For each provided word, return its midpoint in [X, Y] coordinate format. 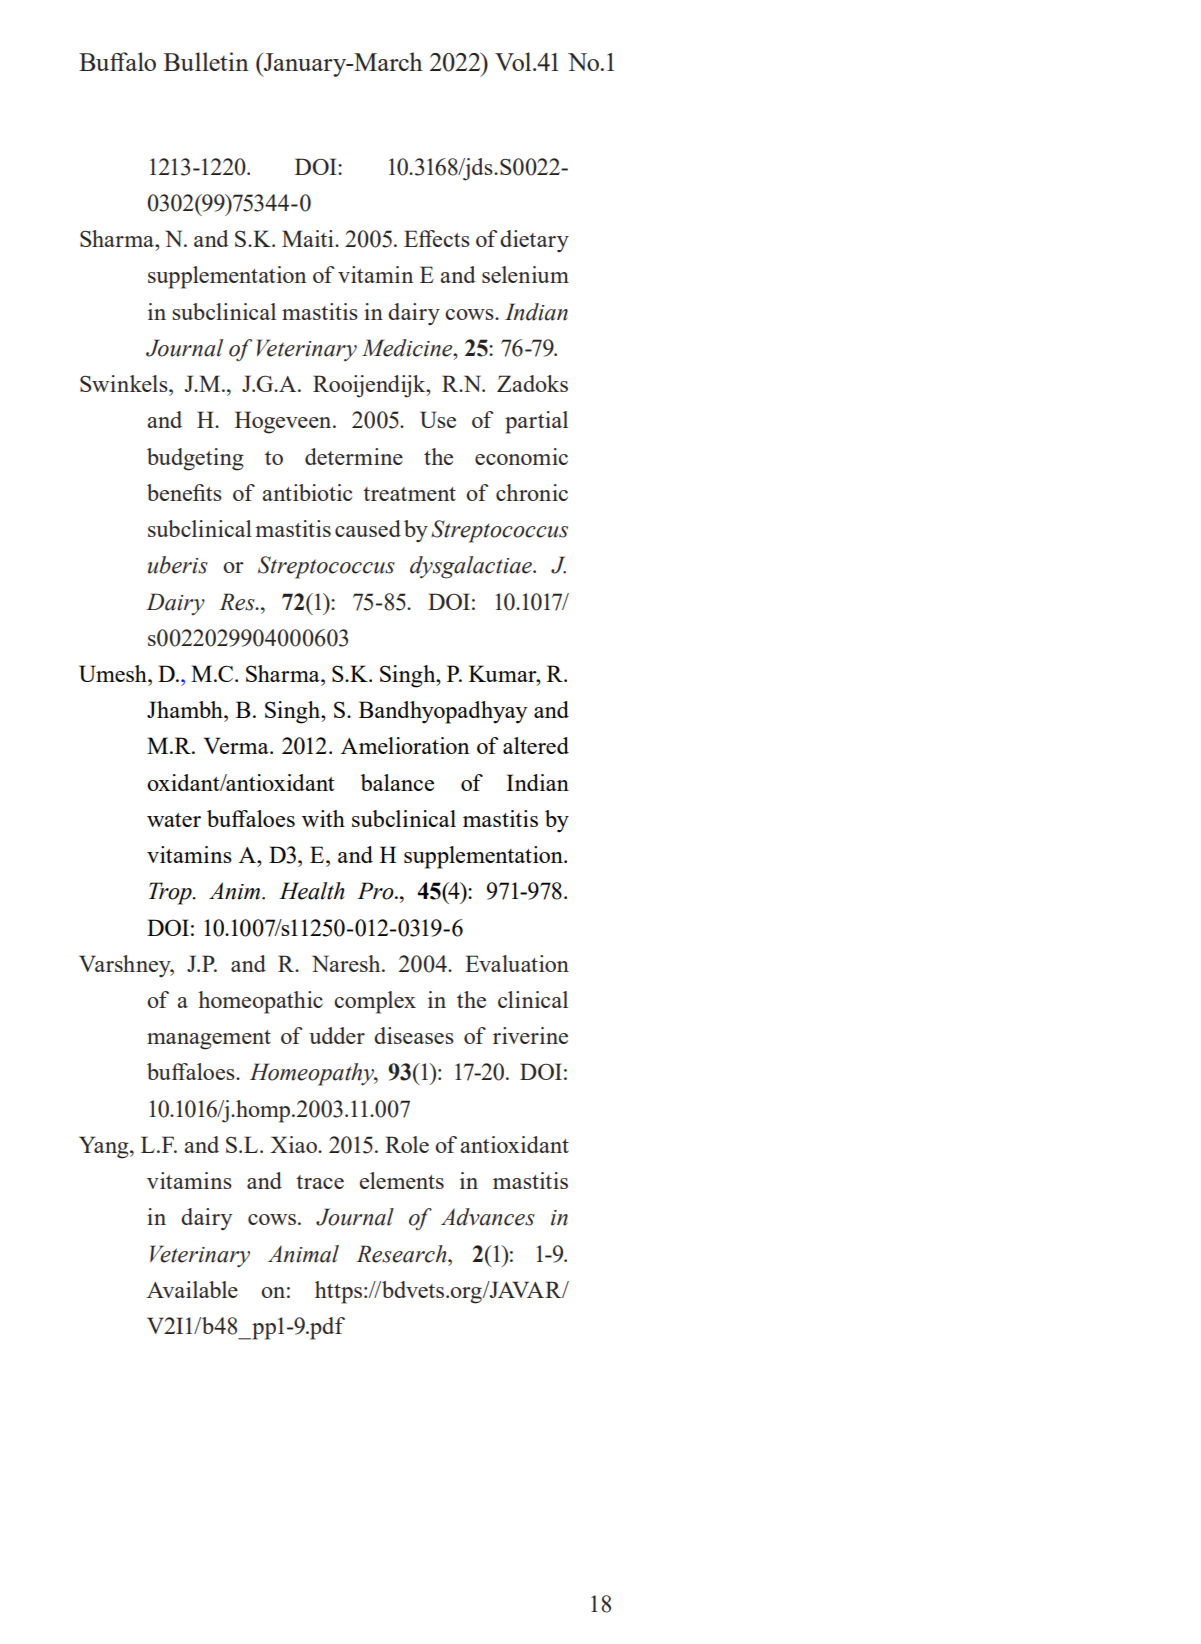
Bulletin [206, 61]
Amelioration [405, 745]
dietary [534, 241]
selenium [525, 274]
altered [536, 745]
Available [192, 1289]
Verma [237, 745]
